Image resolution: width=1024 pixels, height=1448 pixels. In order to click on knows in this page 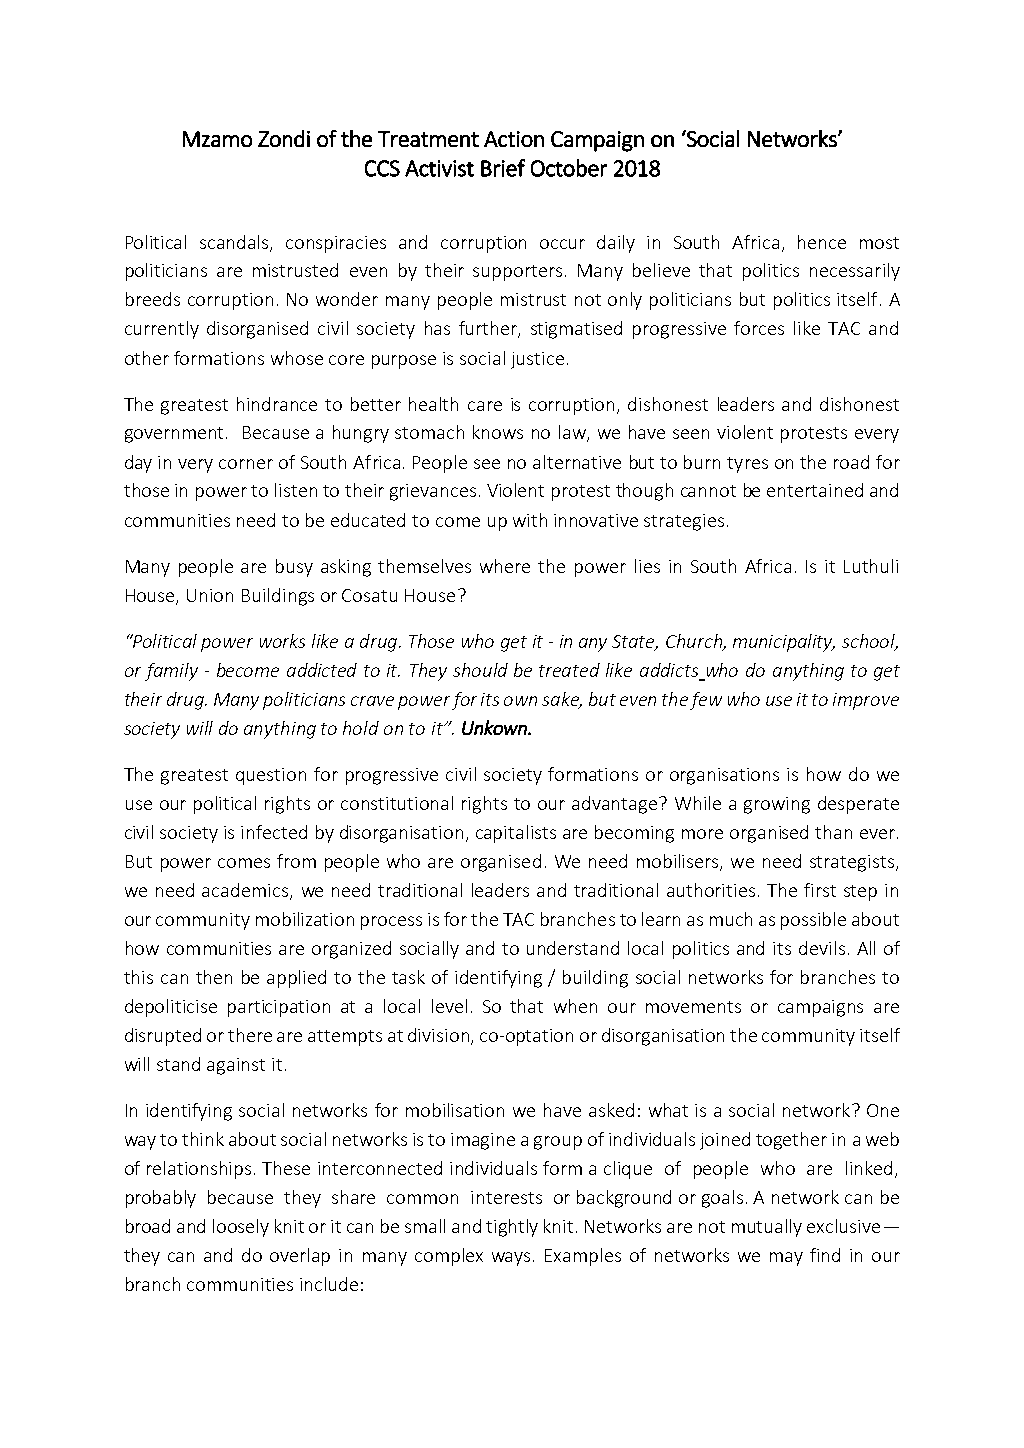, I will do `click(498, 432)`.
